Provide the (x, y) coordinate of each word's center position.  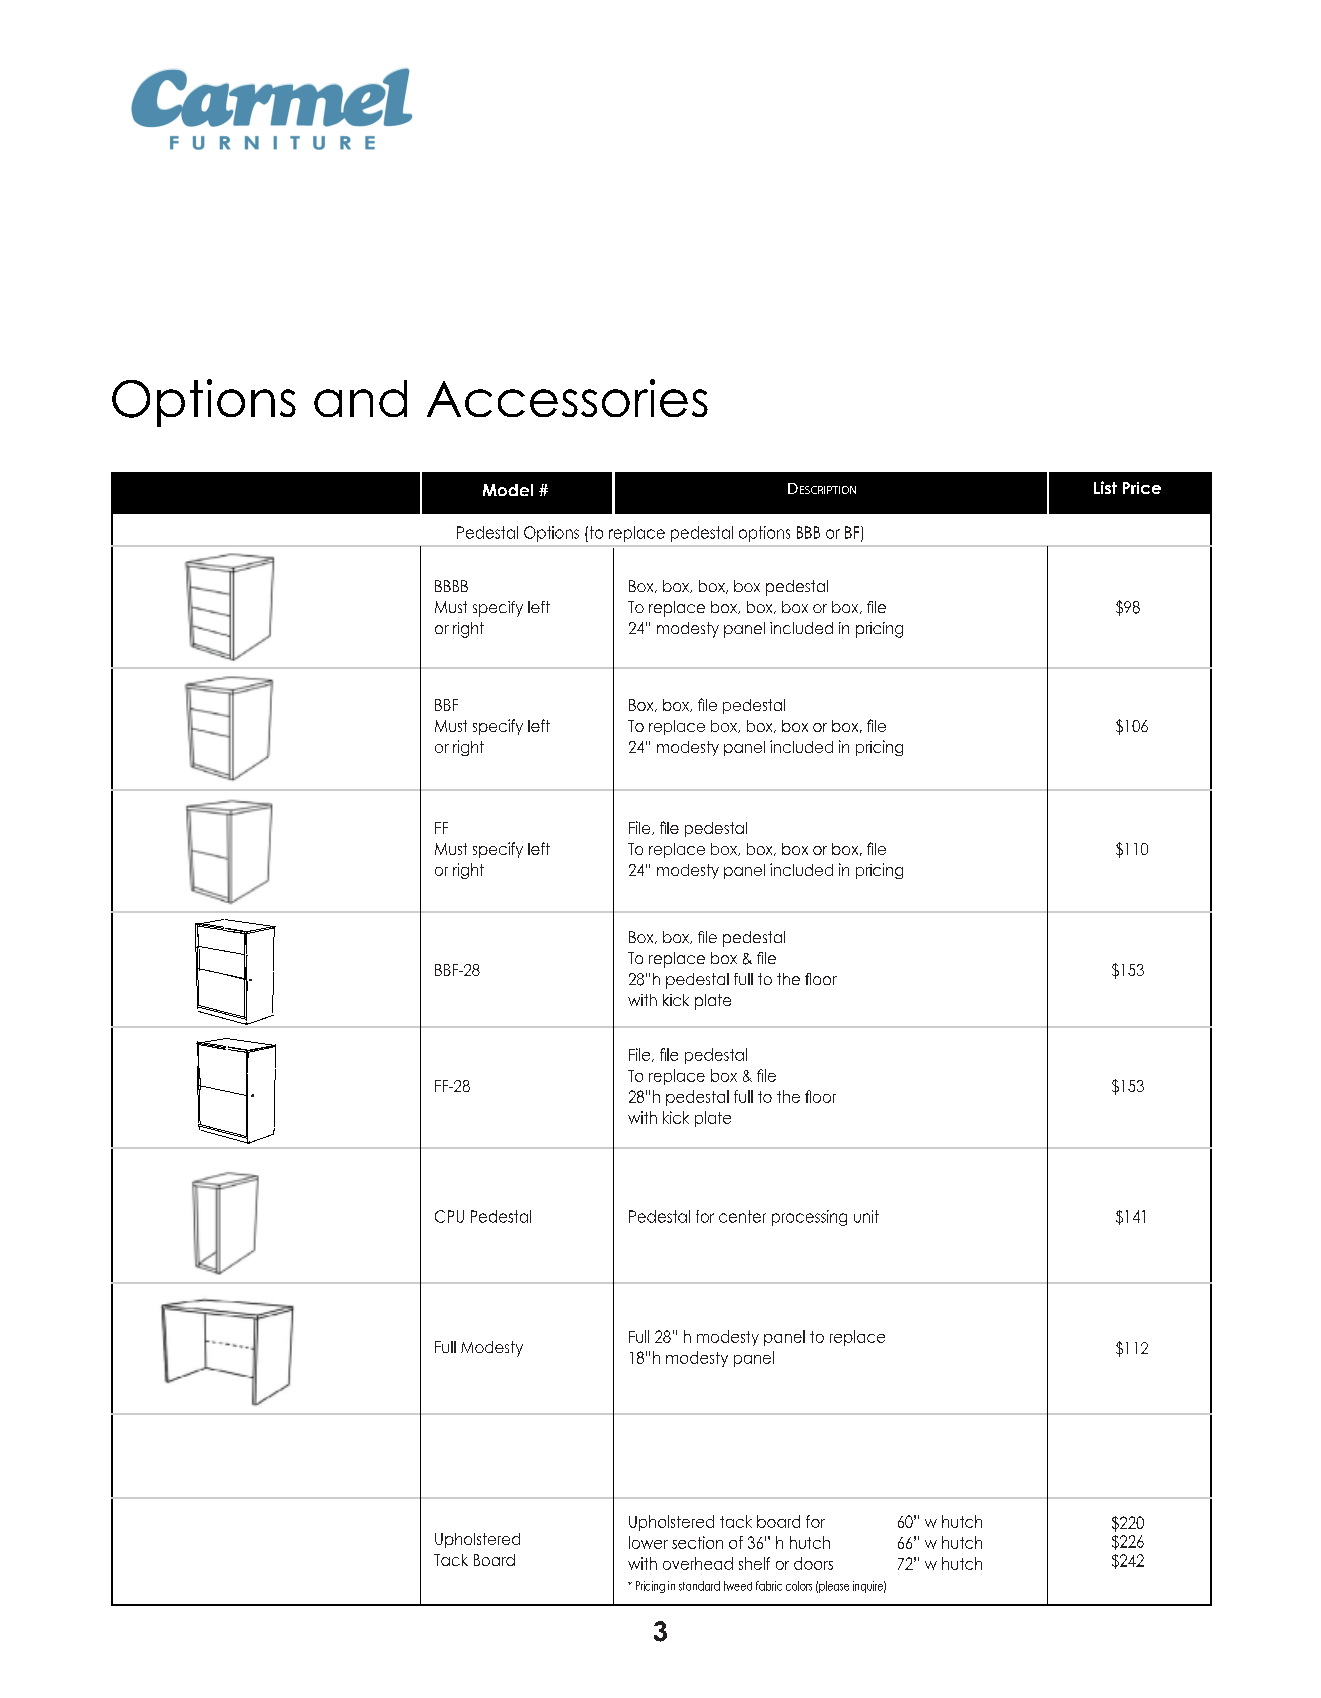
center (742, 1216)
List (1105, 487)
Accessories (567, 398)
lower (648, 1542)
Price (1142, 488)
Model (508, 490)
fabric (769, 1586)
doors (813, 1563)
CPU (449, 1216)
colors (799, 1586)
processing (809, 1218)
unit (866, 1216)
